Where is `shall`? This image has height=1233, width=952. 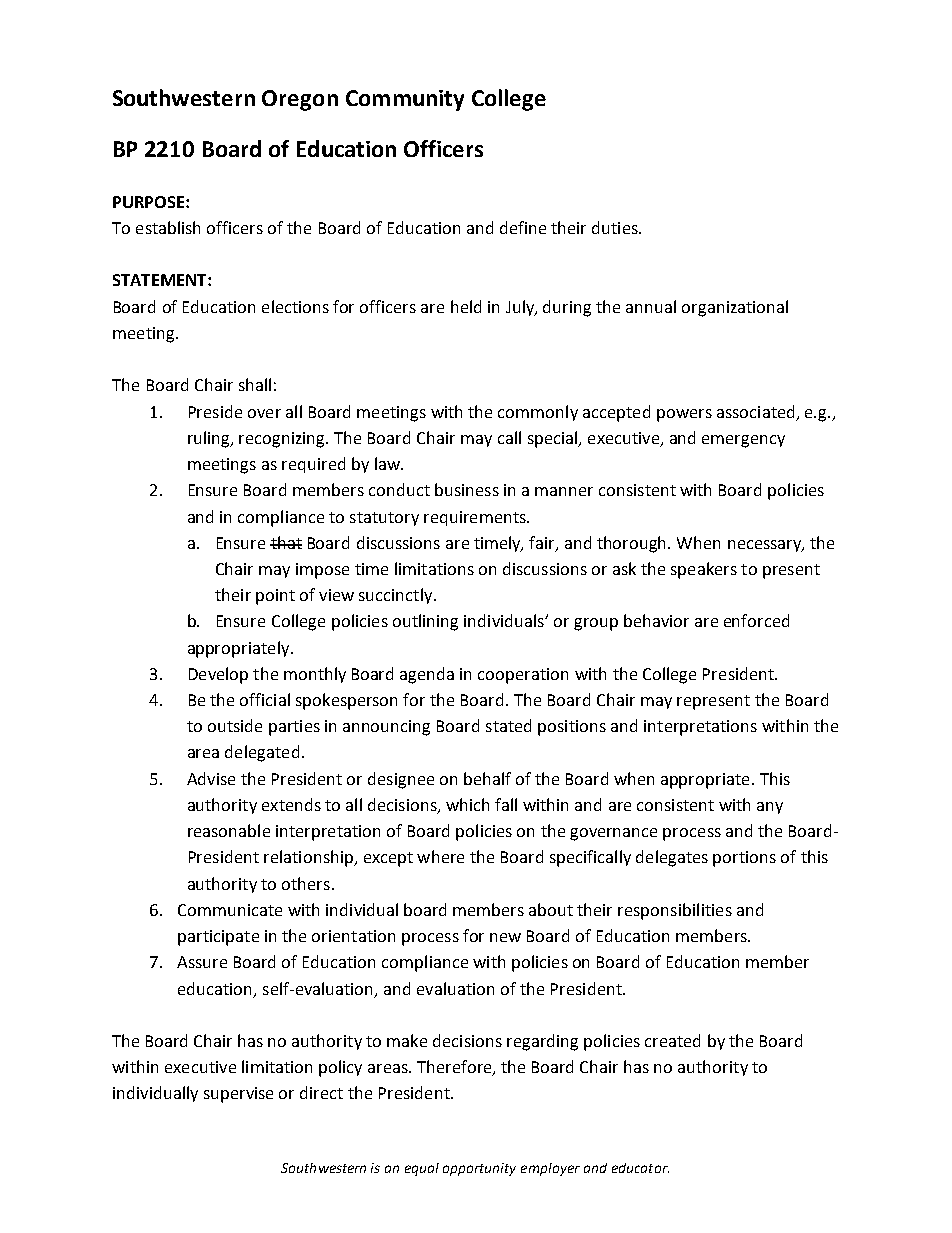
shall is located at coordinates (255, 384).
